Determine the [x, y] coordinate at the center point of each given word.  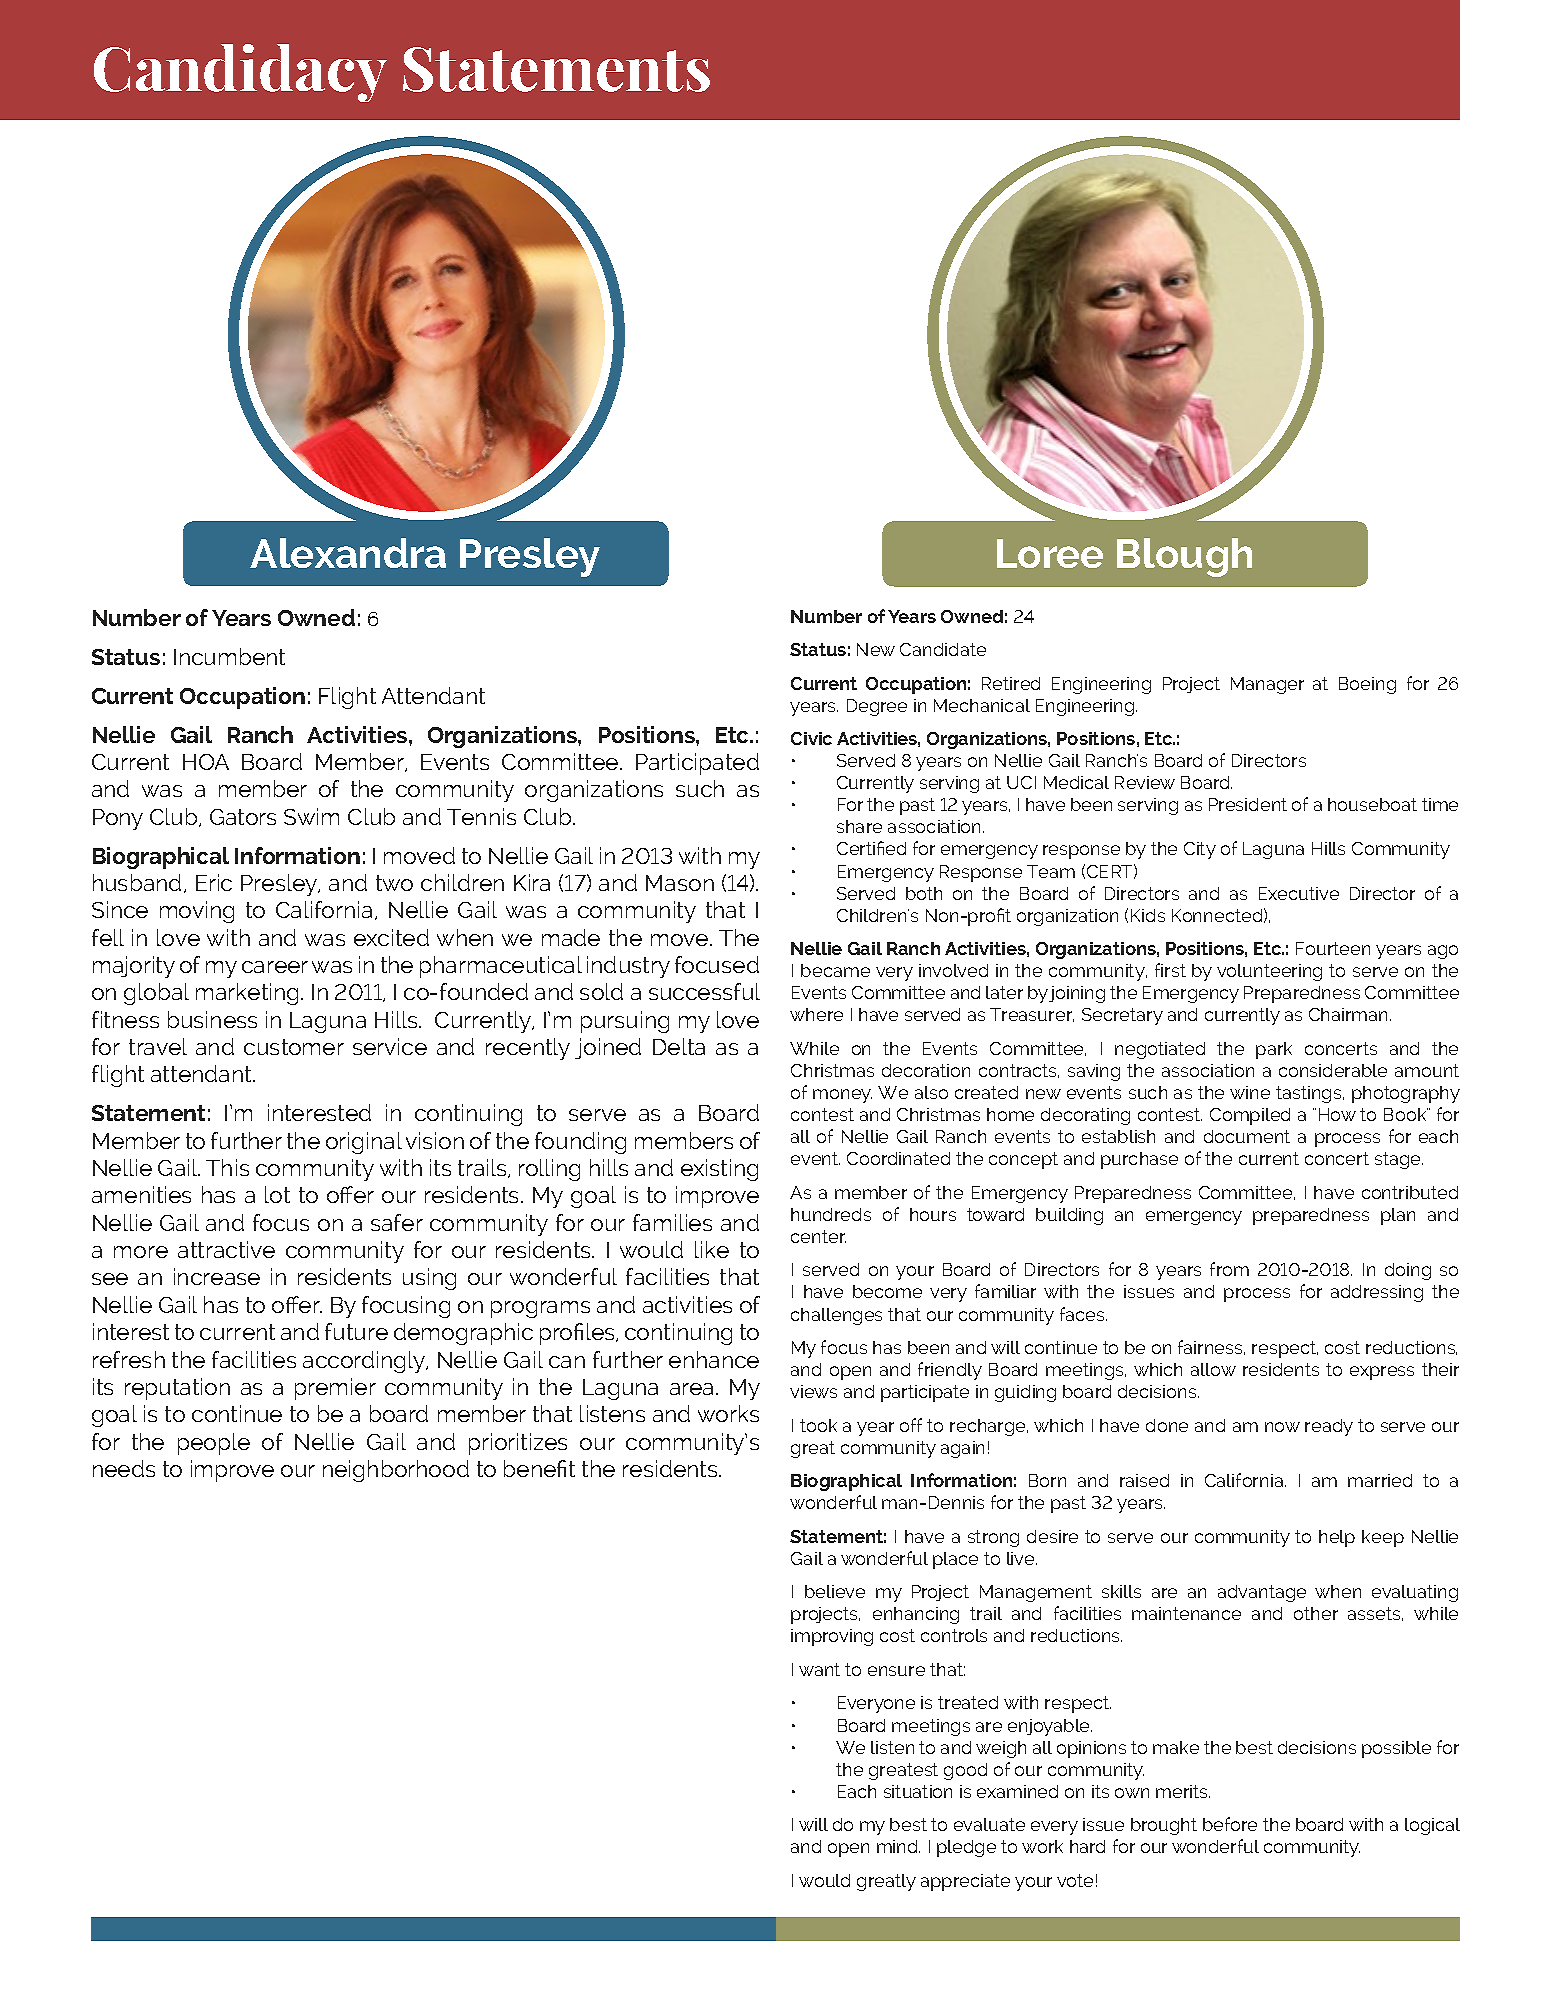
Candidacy [240, 73]
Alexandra [348, 553]
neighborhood [396, 1471]
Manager [1267, 685]
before [1230, 1824]
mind [898, 1846]
